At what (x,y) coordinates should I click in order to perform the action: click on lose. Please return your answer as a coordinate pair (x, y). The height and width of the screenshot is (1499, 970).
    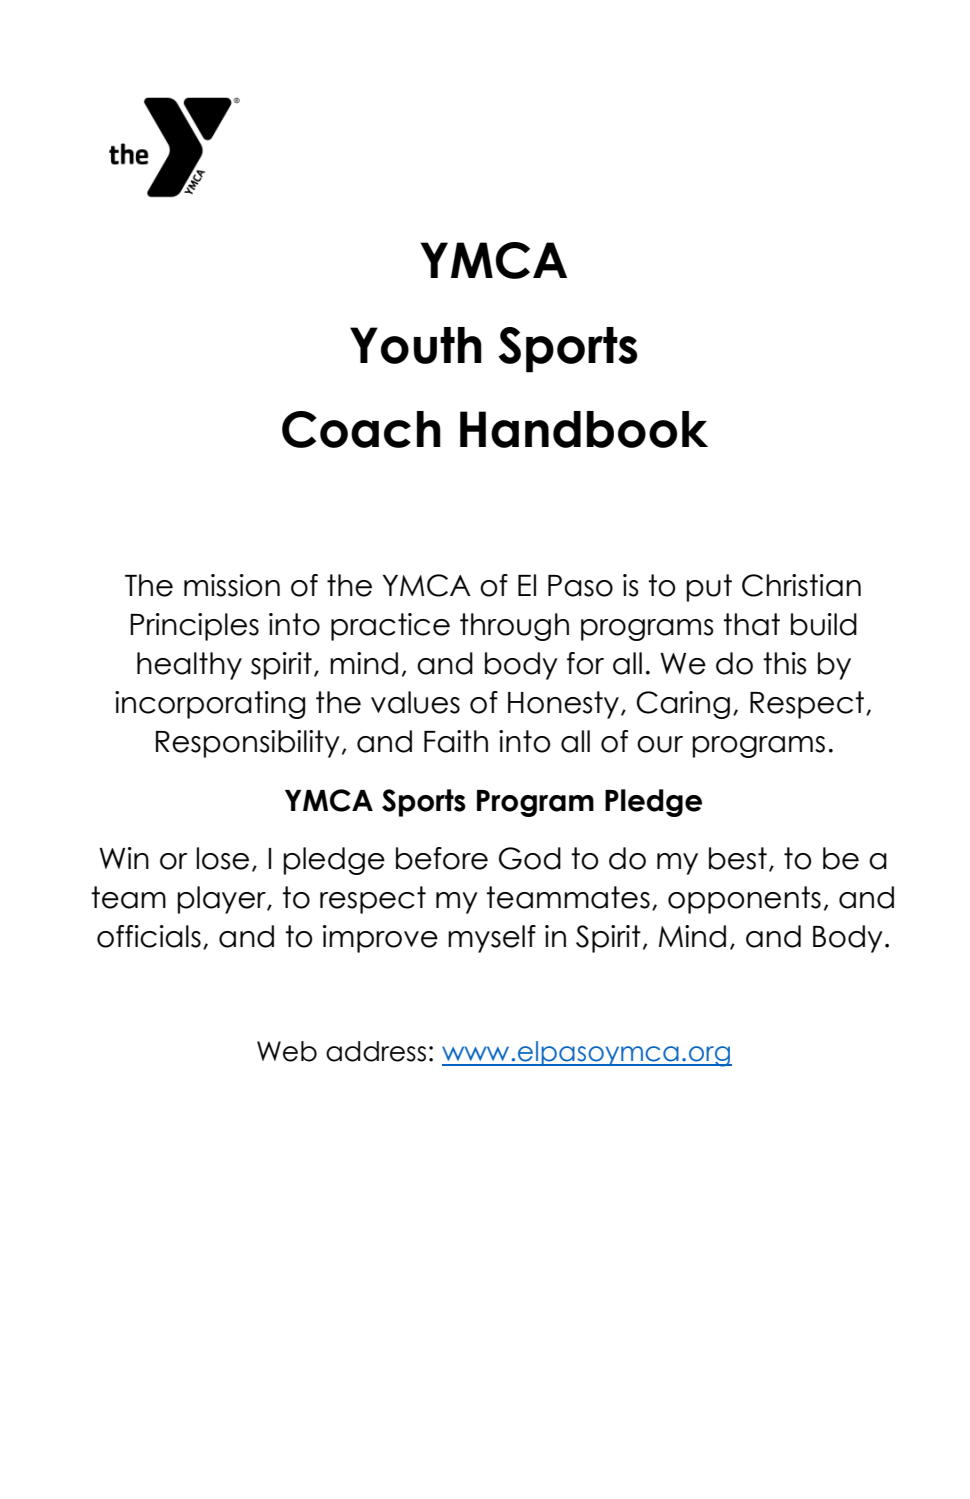
    Looking at the image, I should click on (223, 858).
